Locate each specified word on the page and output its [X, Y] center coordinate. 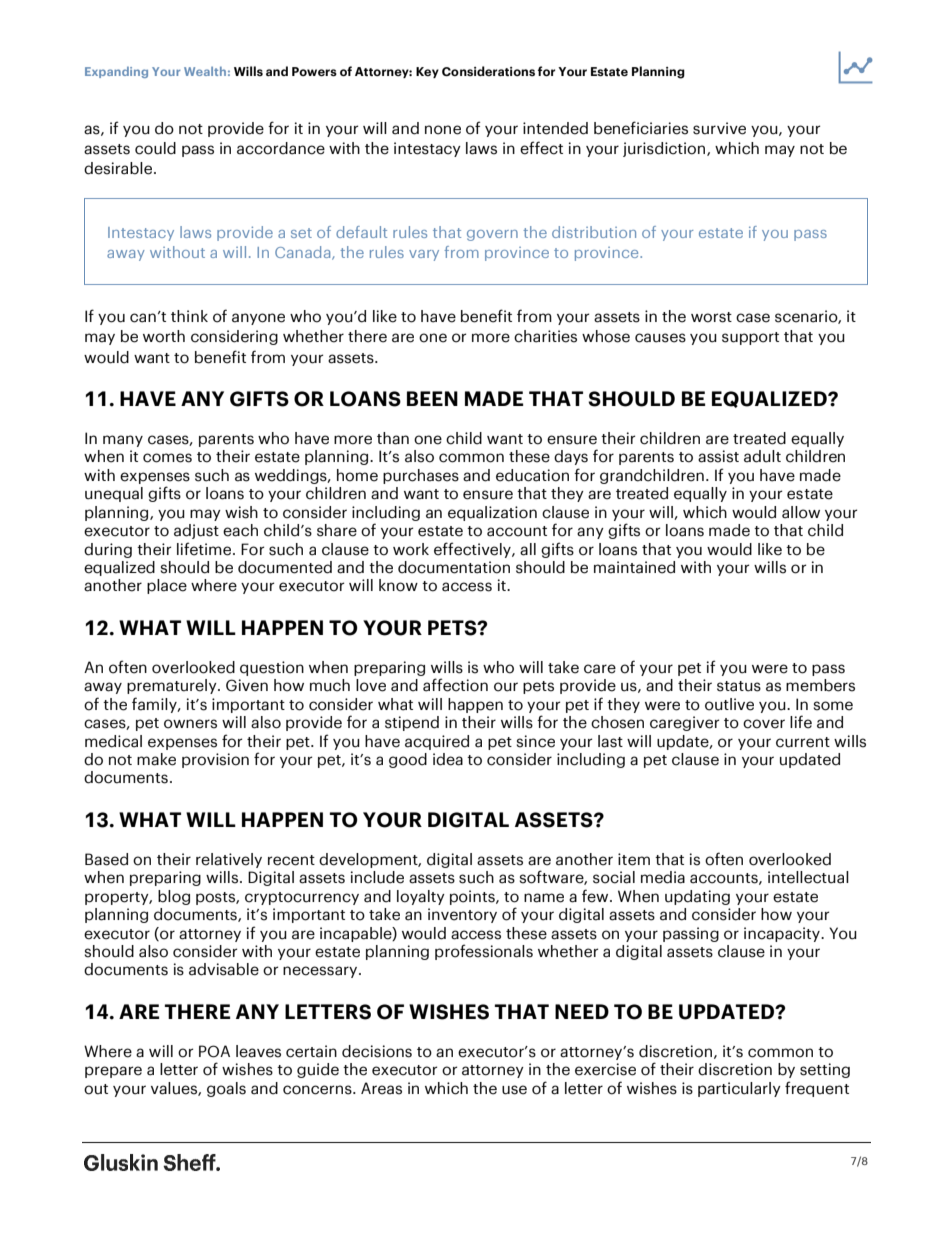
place [167, 586]
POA [214, 1051]
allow [801, 512]
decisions [377, 1051]
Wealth [205, 71]
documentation [454, 567]
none [443, 130]
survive [719, 128]
